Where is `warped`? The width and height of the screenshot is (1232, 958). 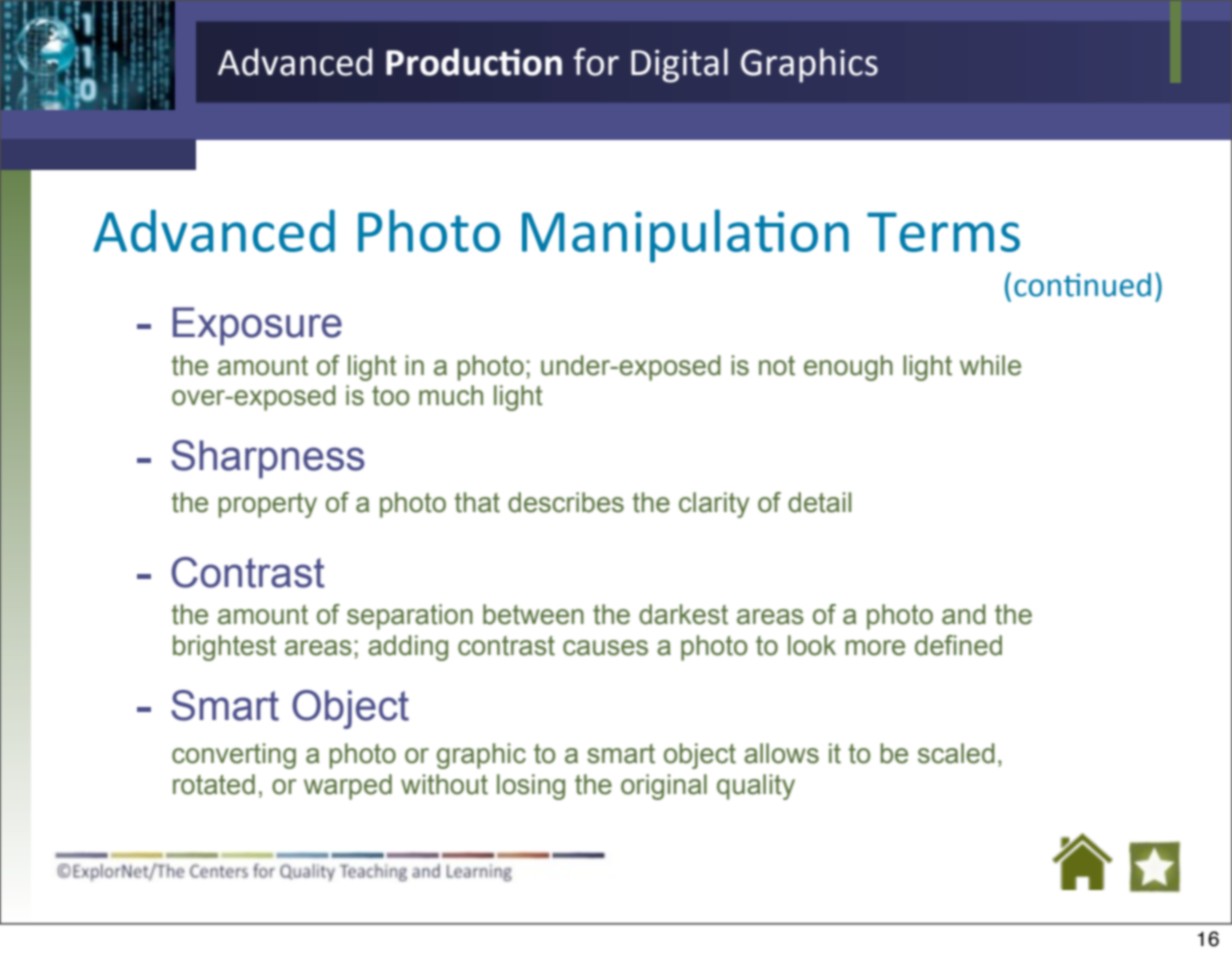
warped is located at coordinates (348, 787).
